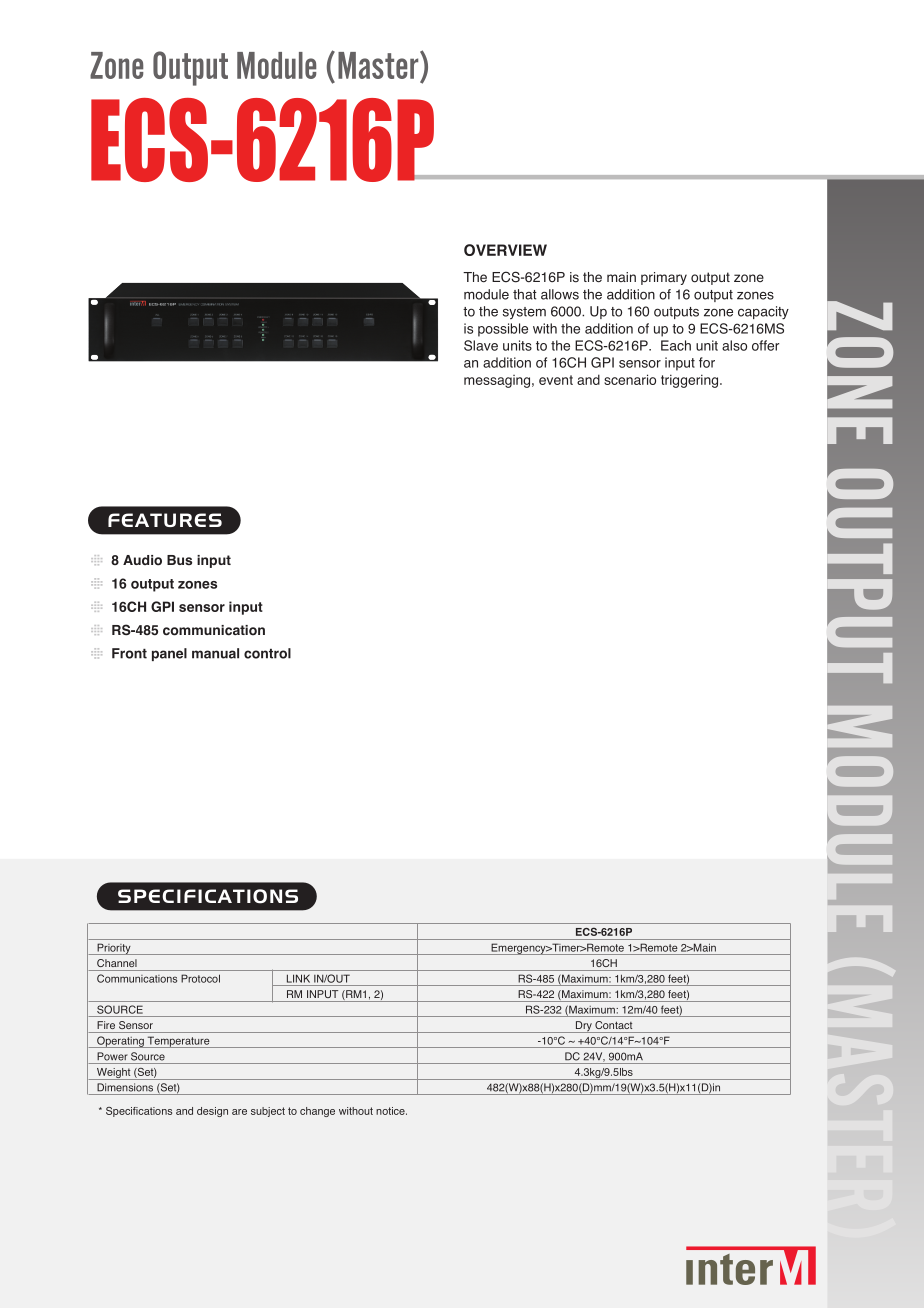  What do you see at coordinates (179, 560) in the screenshot?
I see `Bus` at bounding box center [179, 560].
